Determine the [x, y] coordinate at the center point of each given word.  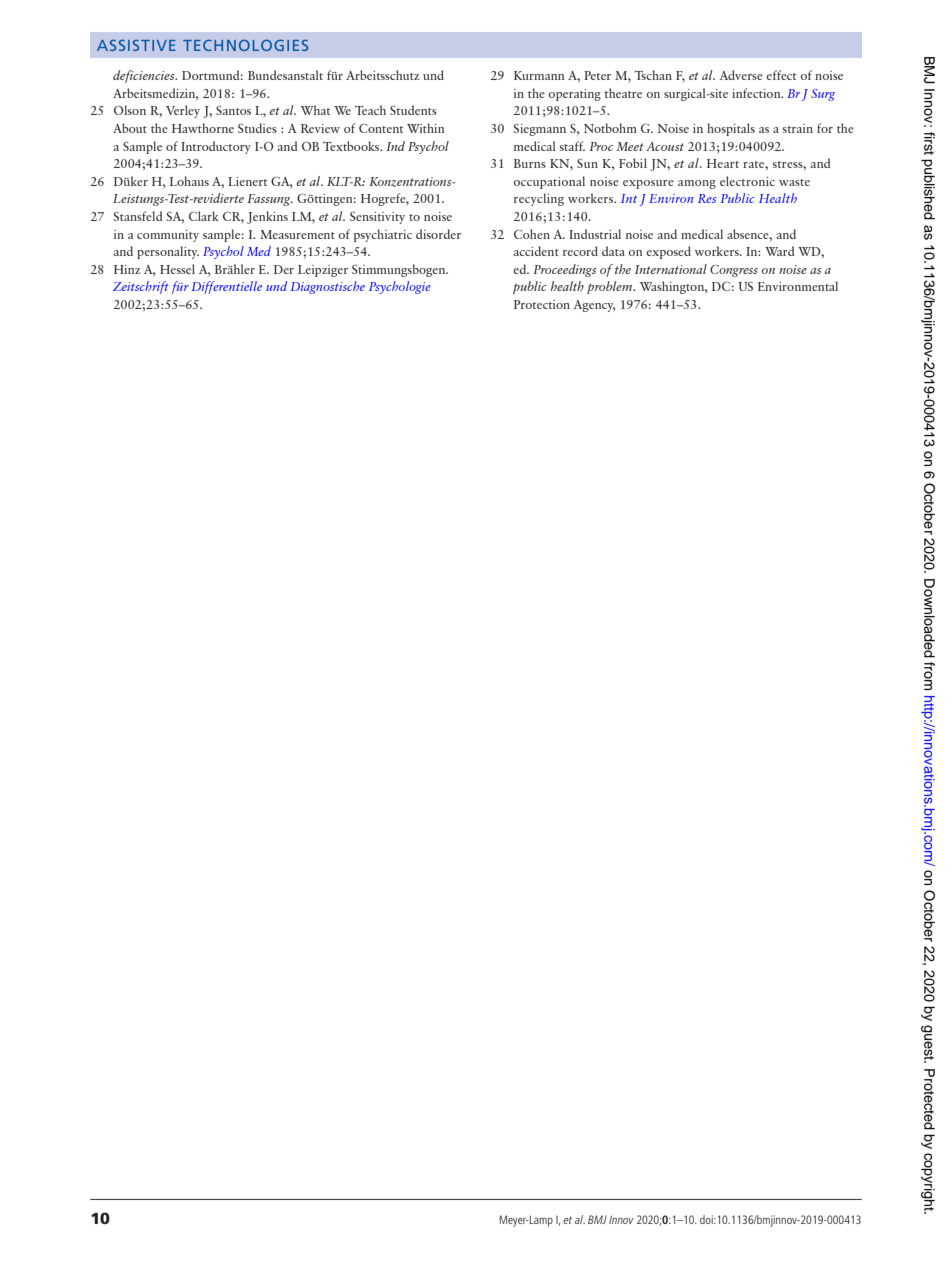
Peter [597, 75]
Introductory [216, 147]
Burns [530, 163]
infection [757, 93]
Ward [780, 251]
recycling [539, 199]
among [697, 184]
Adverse [741, 75]
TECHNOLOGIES [245, 45]
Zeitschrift [140, 287]
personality [168, 252]
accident [536, 251]
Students [413, 110]
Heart [723, 163]
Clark [204, 216]
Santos [233, 110]
